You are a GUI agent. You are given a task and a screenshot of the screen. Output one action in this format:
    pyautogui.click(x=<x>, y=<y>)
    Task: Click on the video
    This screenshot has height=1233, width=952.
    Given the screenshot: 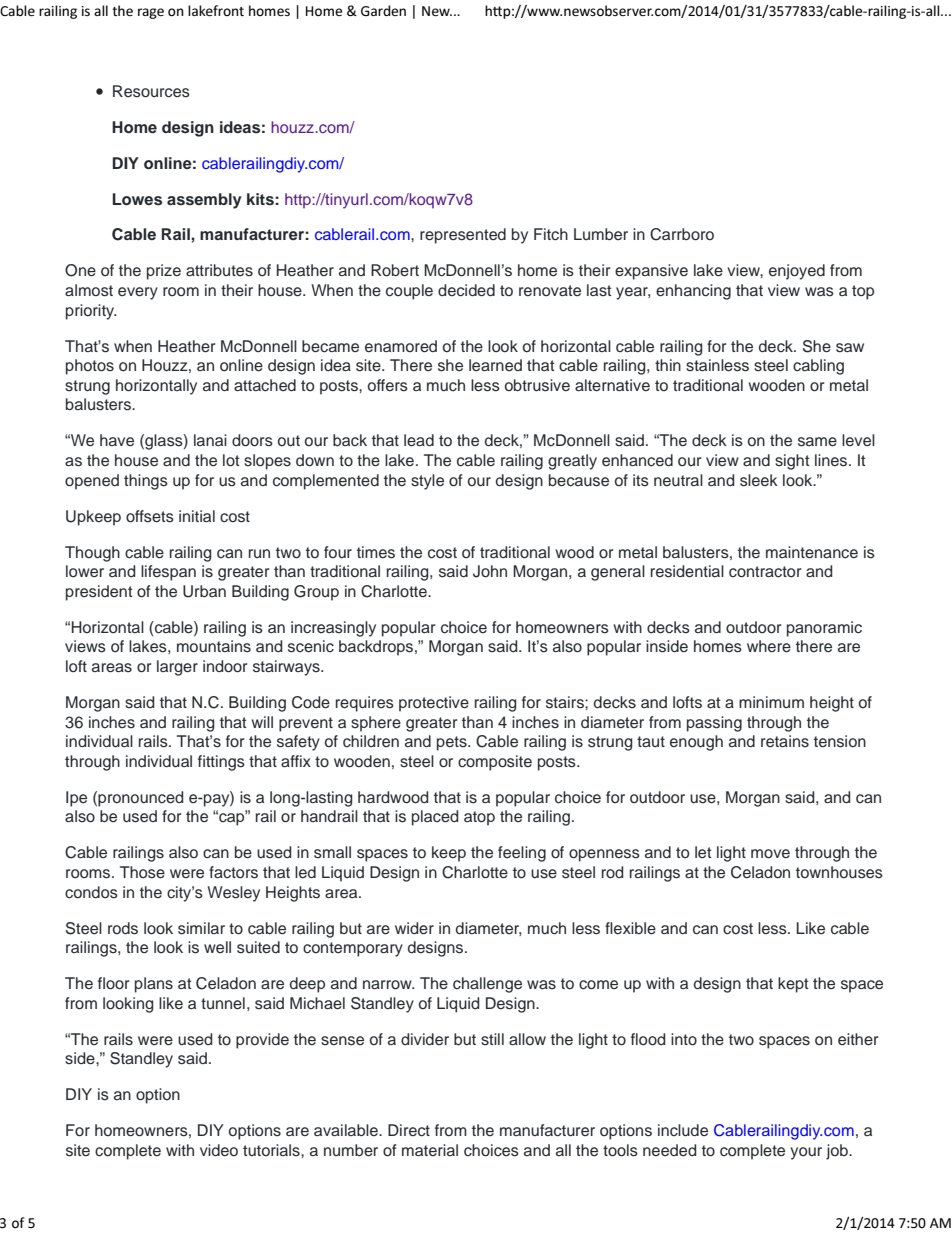 What is the action you would take?
    pyautogui.click(x=219, y=1150)
